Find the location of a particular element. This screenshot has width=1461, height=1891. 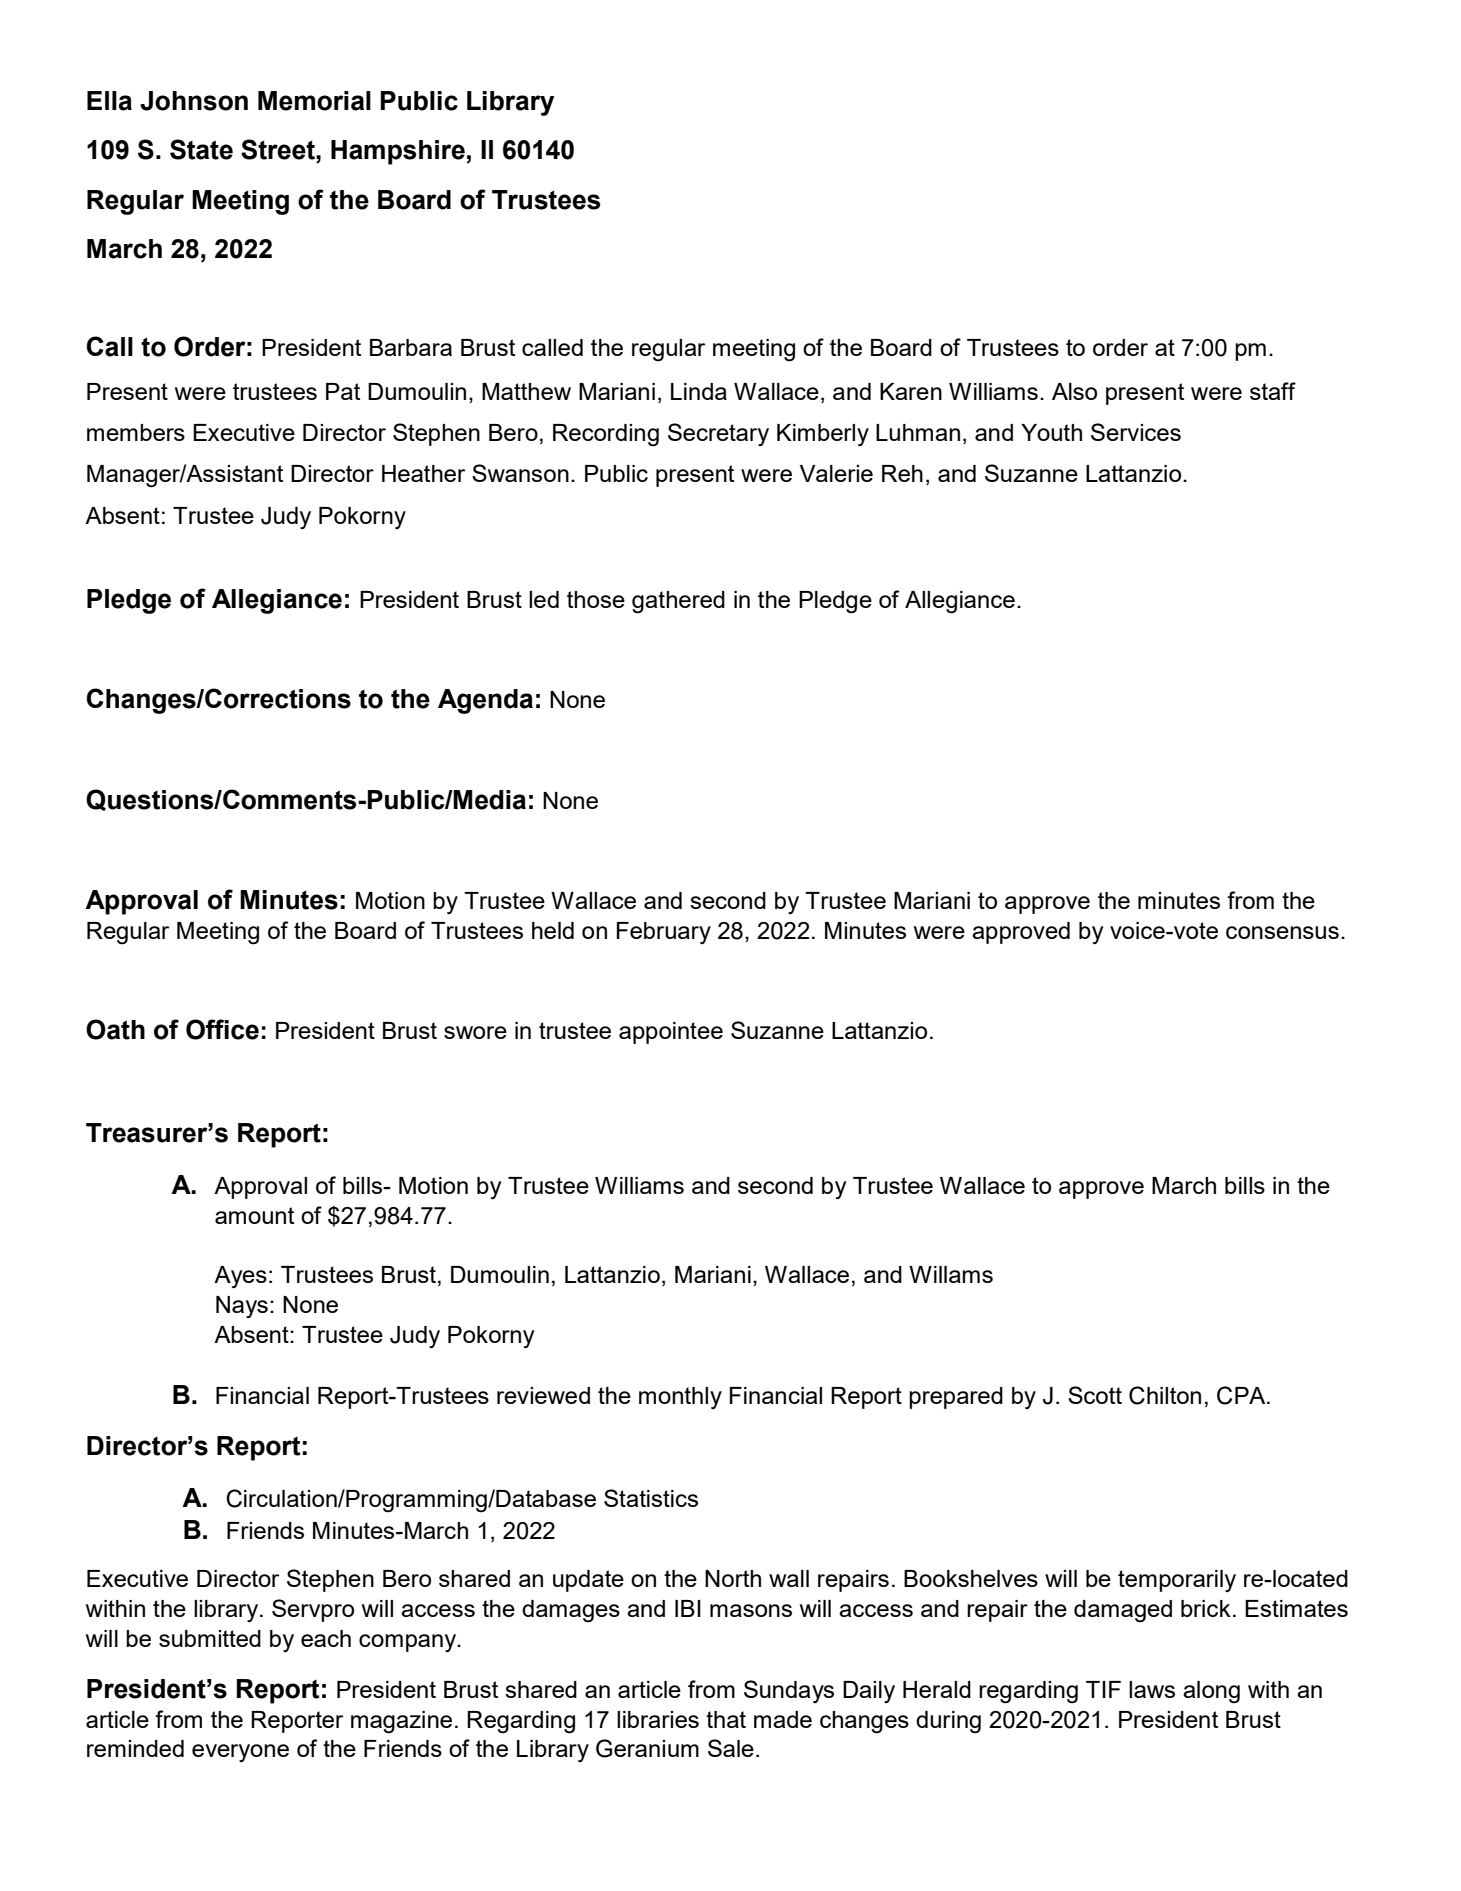

February is located at coordinates (664, 933).
